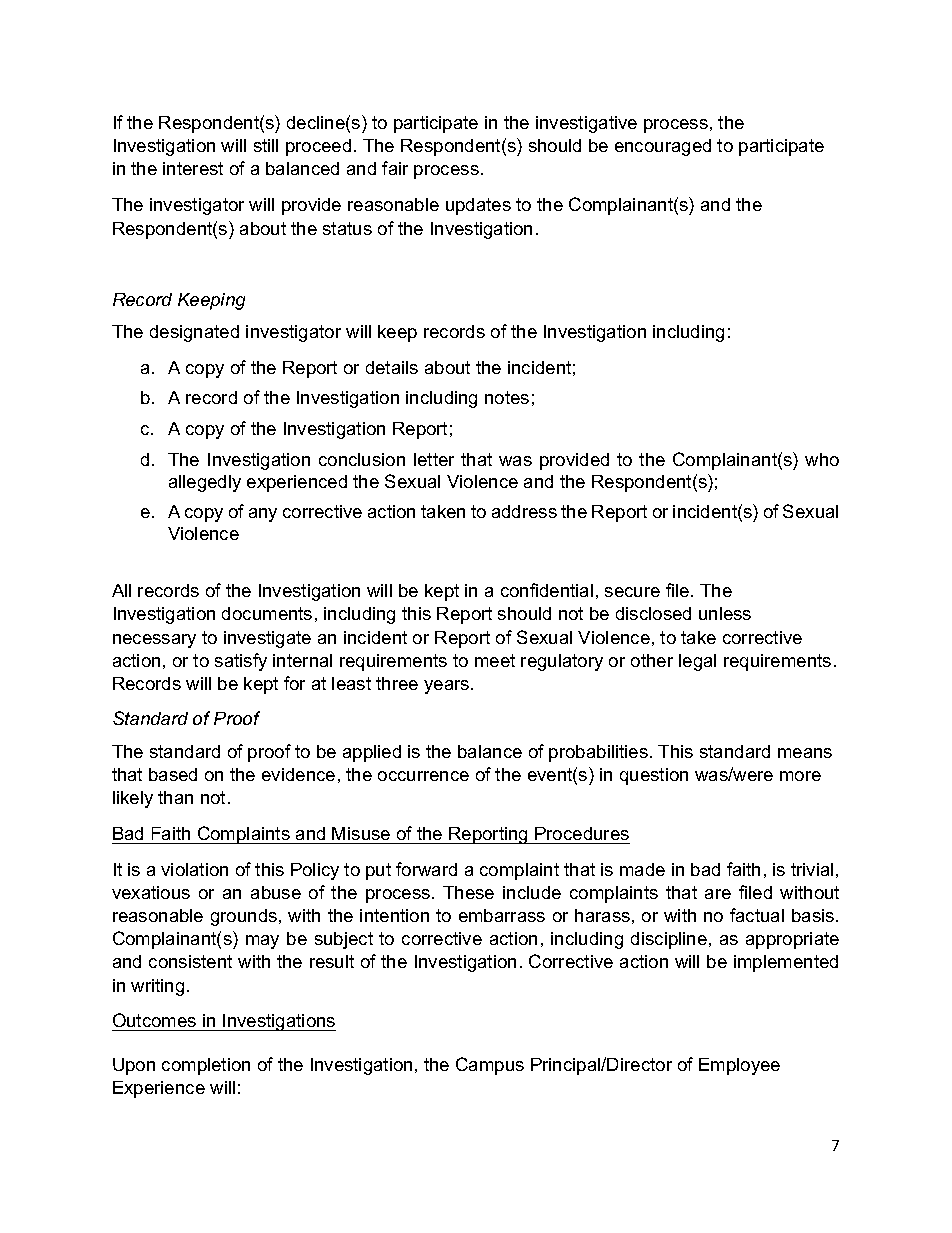 The image size is (952, 1233). Describe the element at coordinates (206, 1066) in the screenshot. I see `completion` at that location.
